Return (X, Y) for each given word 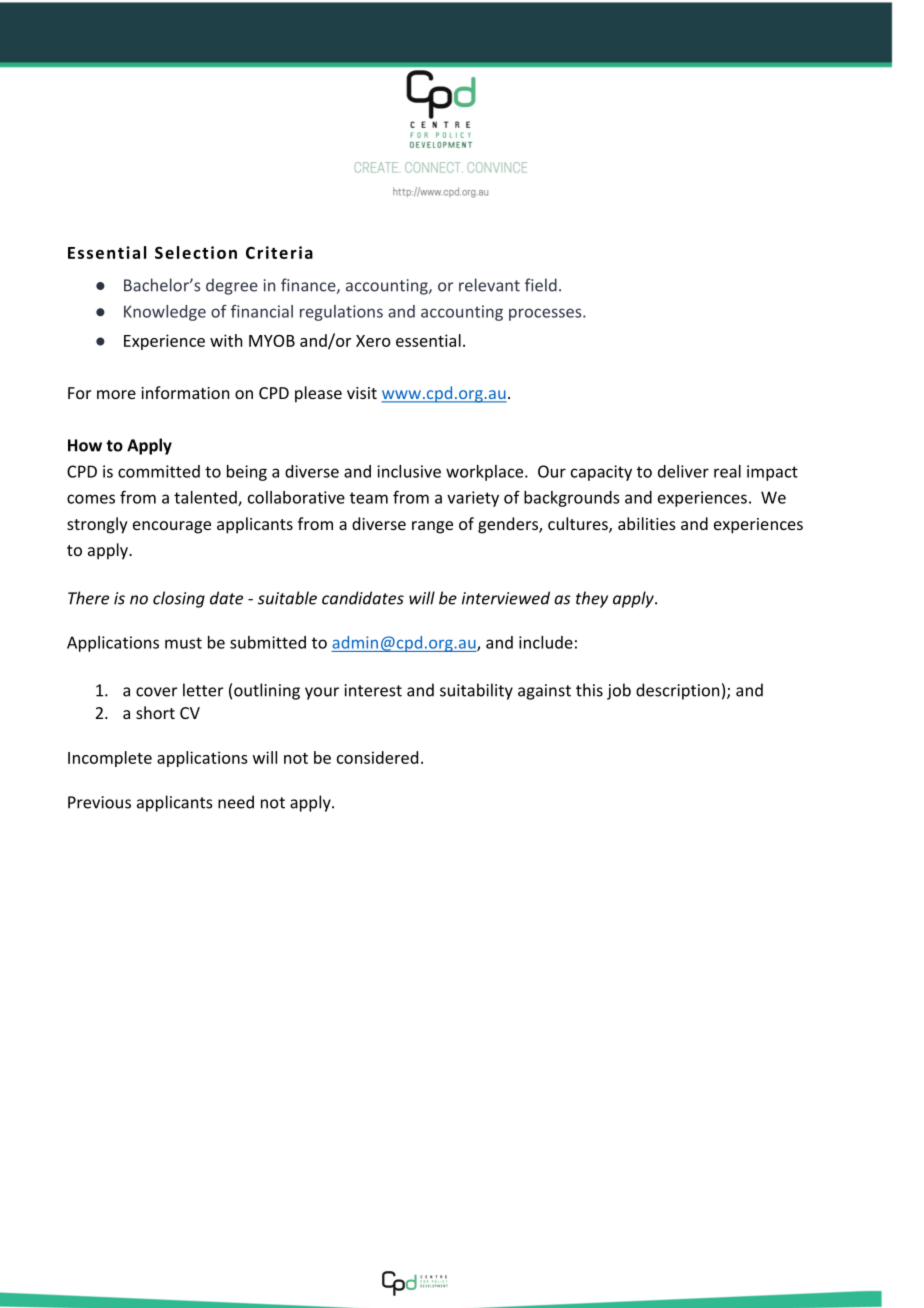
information (185, 392)
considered (377, 757)
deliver (683, 471)
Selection (196, 252)
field (541, 285)
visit (362, 393)
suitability (476, 691)
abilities (647, 523)
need (236, 802)
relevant (489, 285)
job (619, 691)
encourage (172, 527)
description (677, 691)
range (432, 527)
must (183, 643)
